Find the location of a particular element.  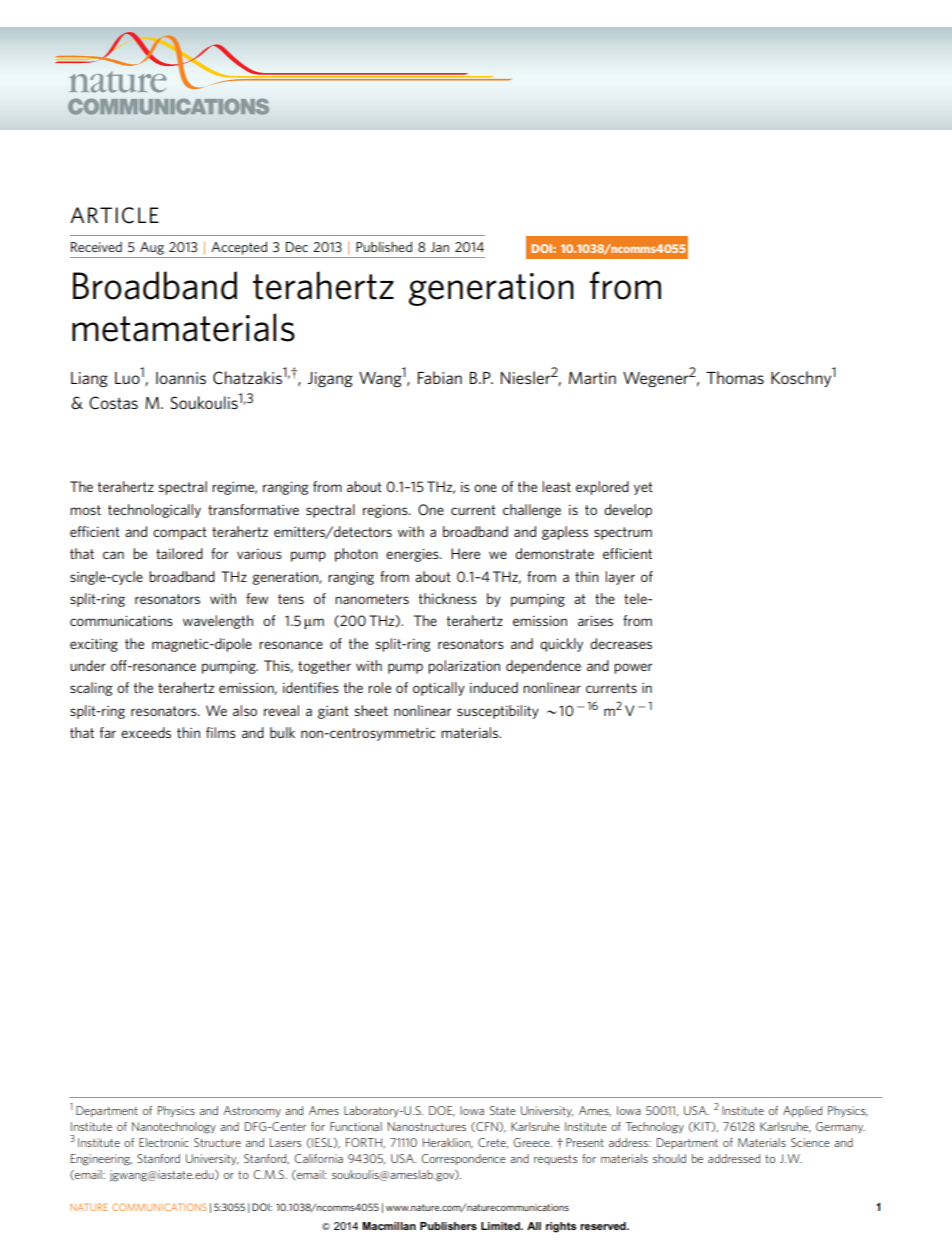

susceptibility is located at coordinates (498, 712).
